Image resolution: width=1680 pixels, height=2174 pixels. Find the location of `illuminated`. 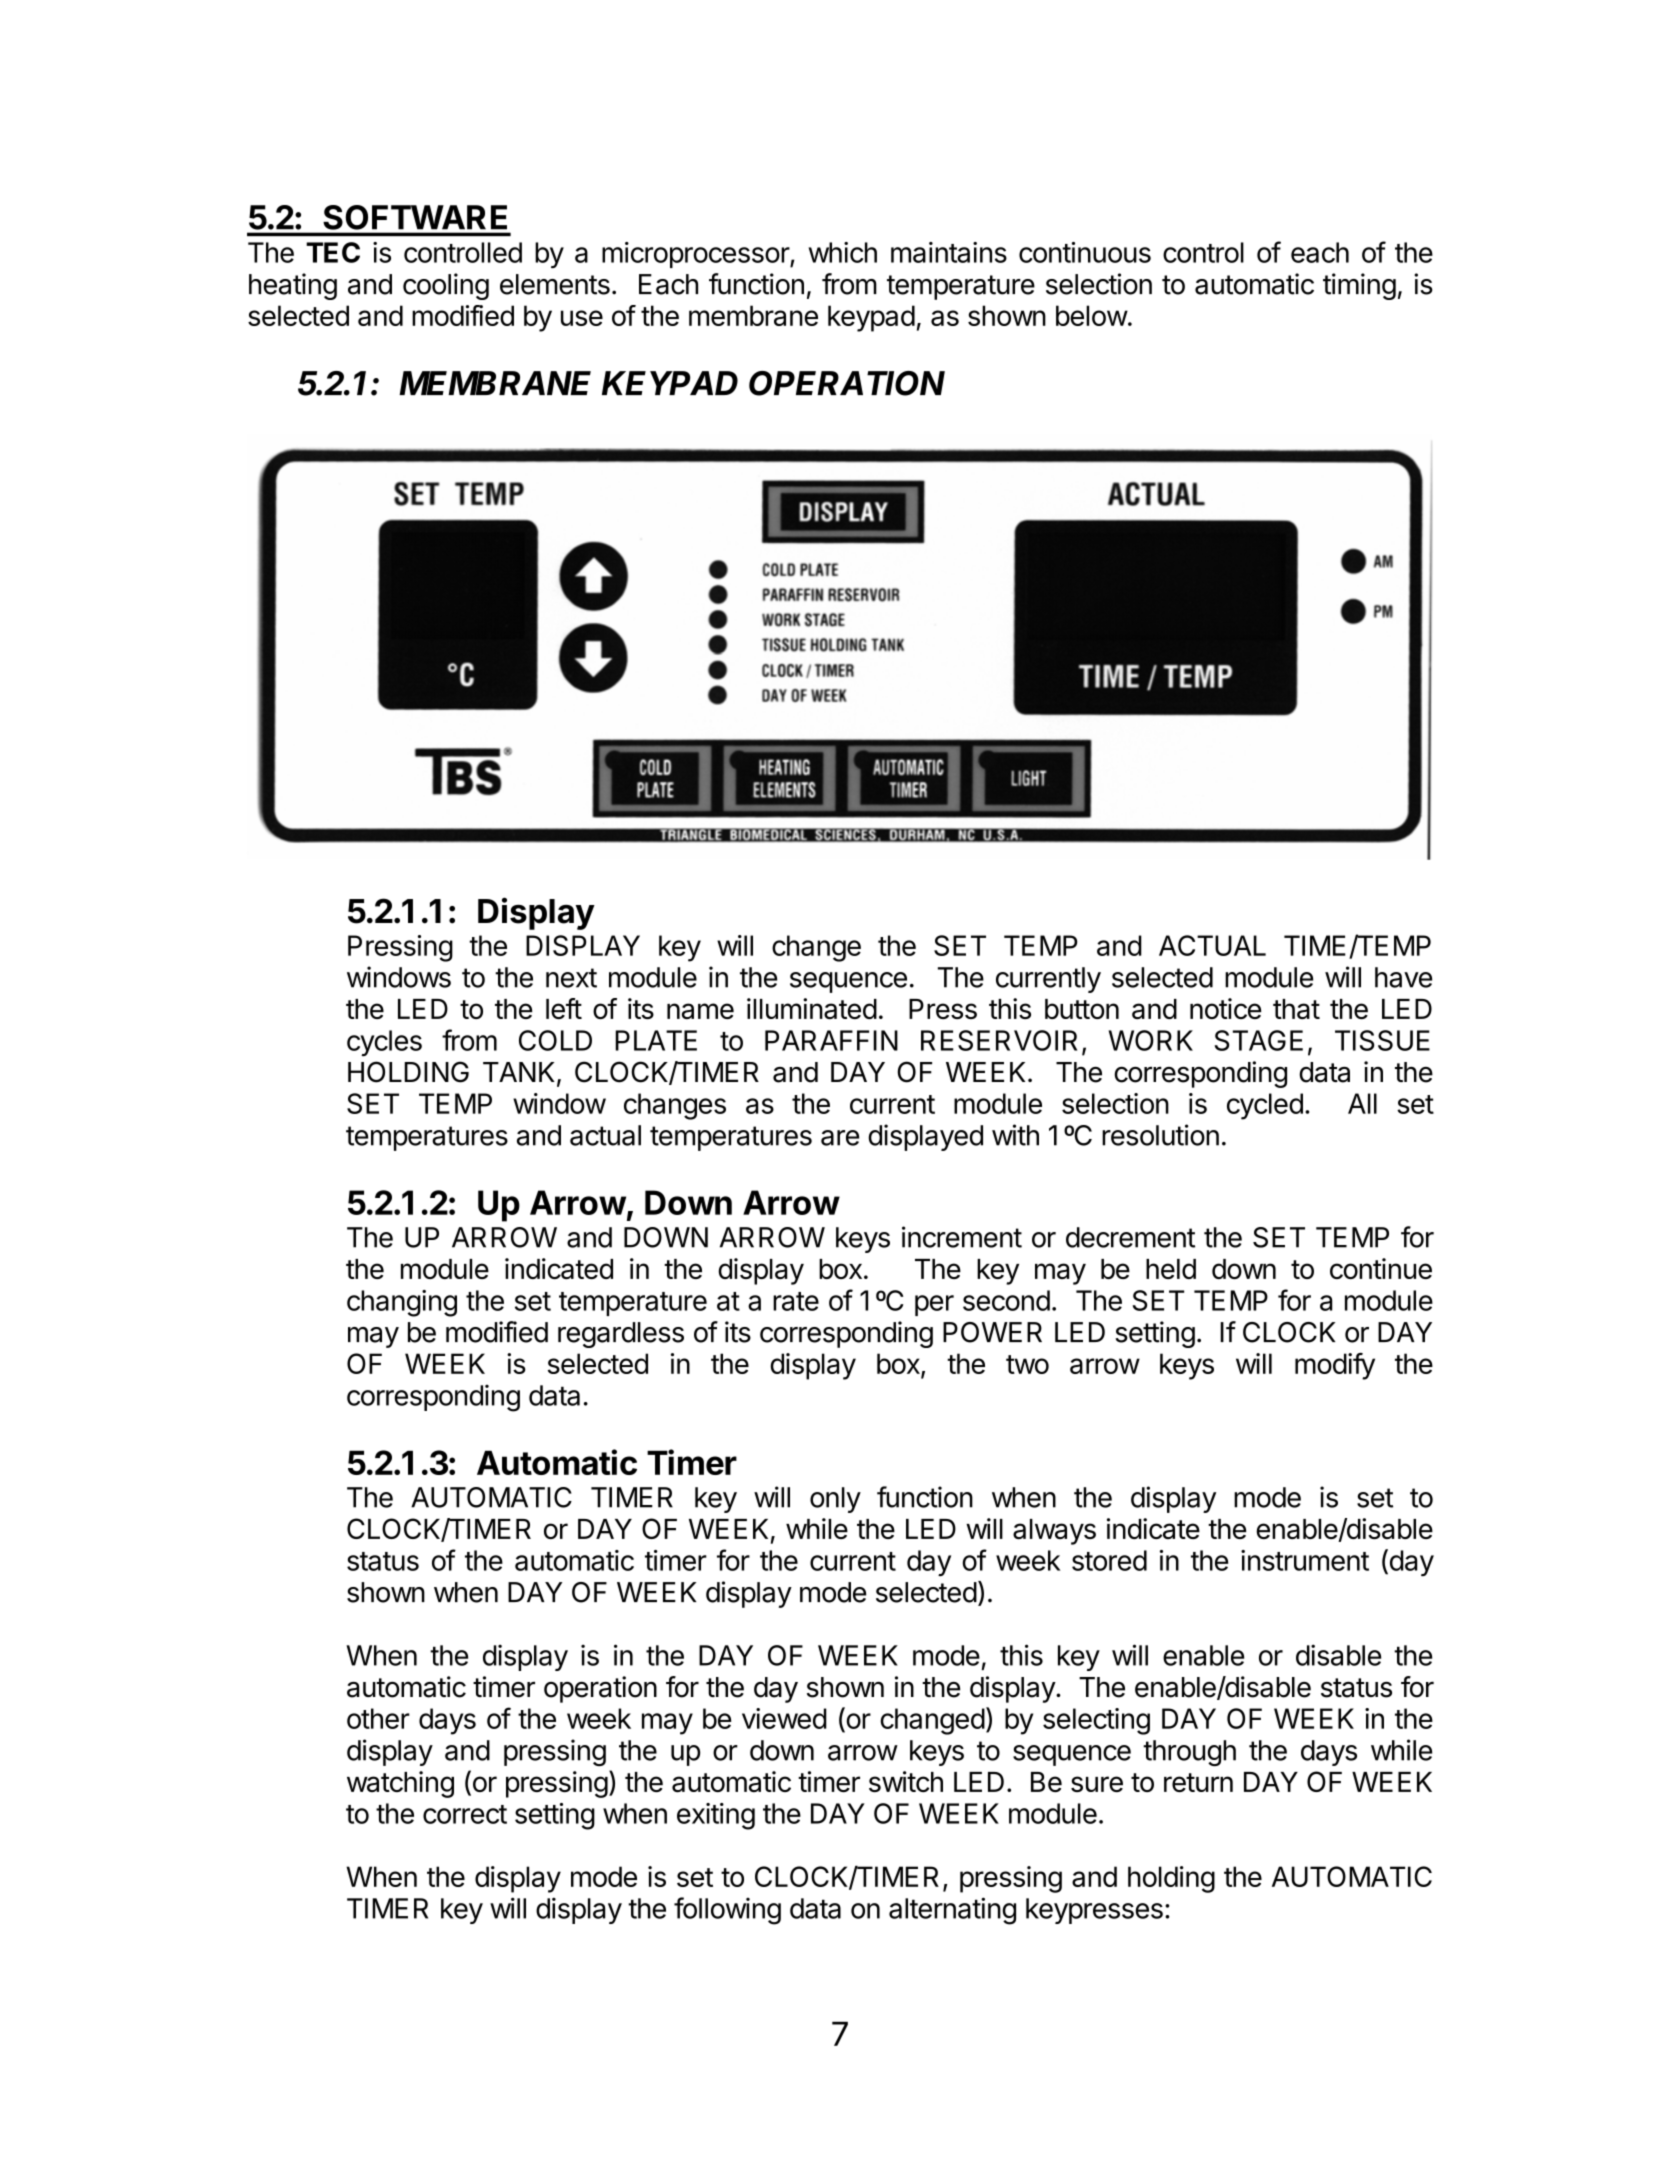

illuminated is located at coordinates (812, 1009).
